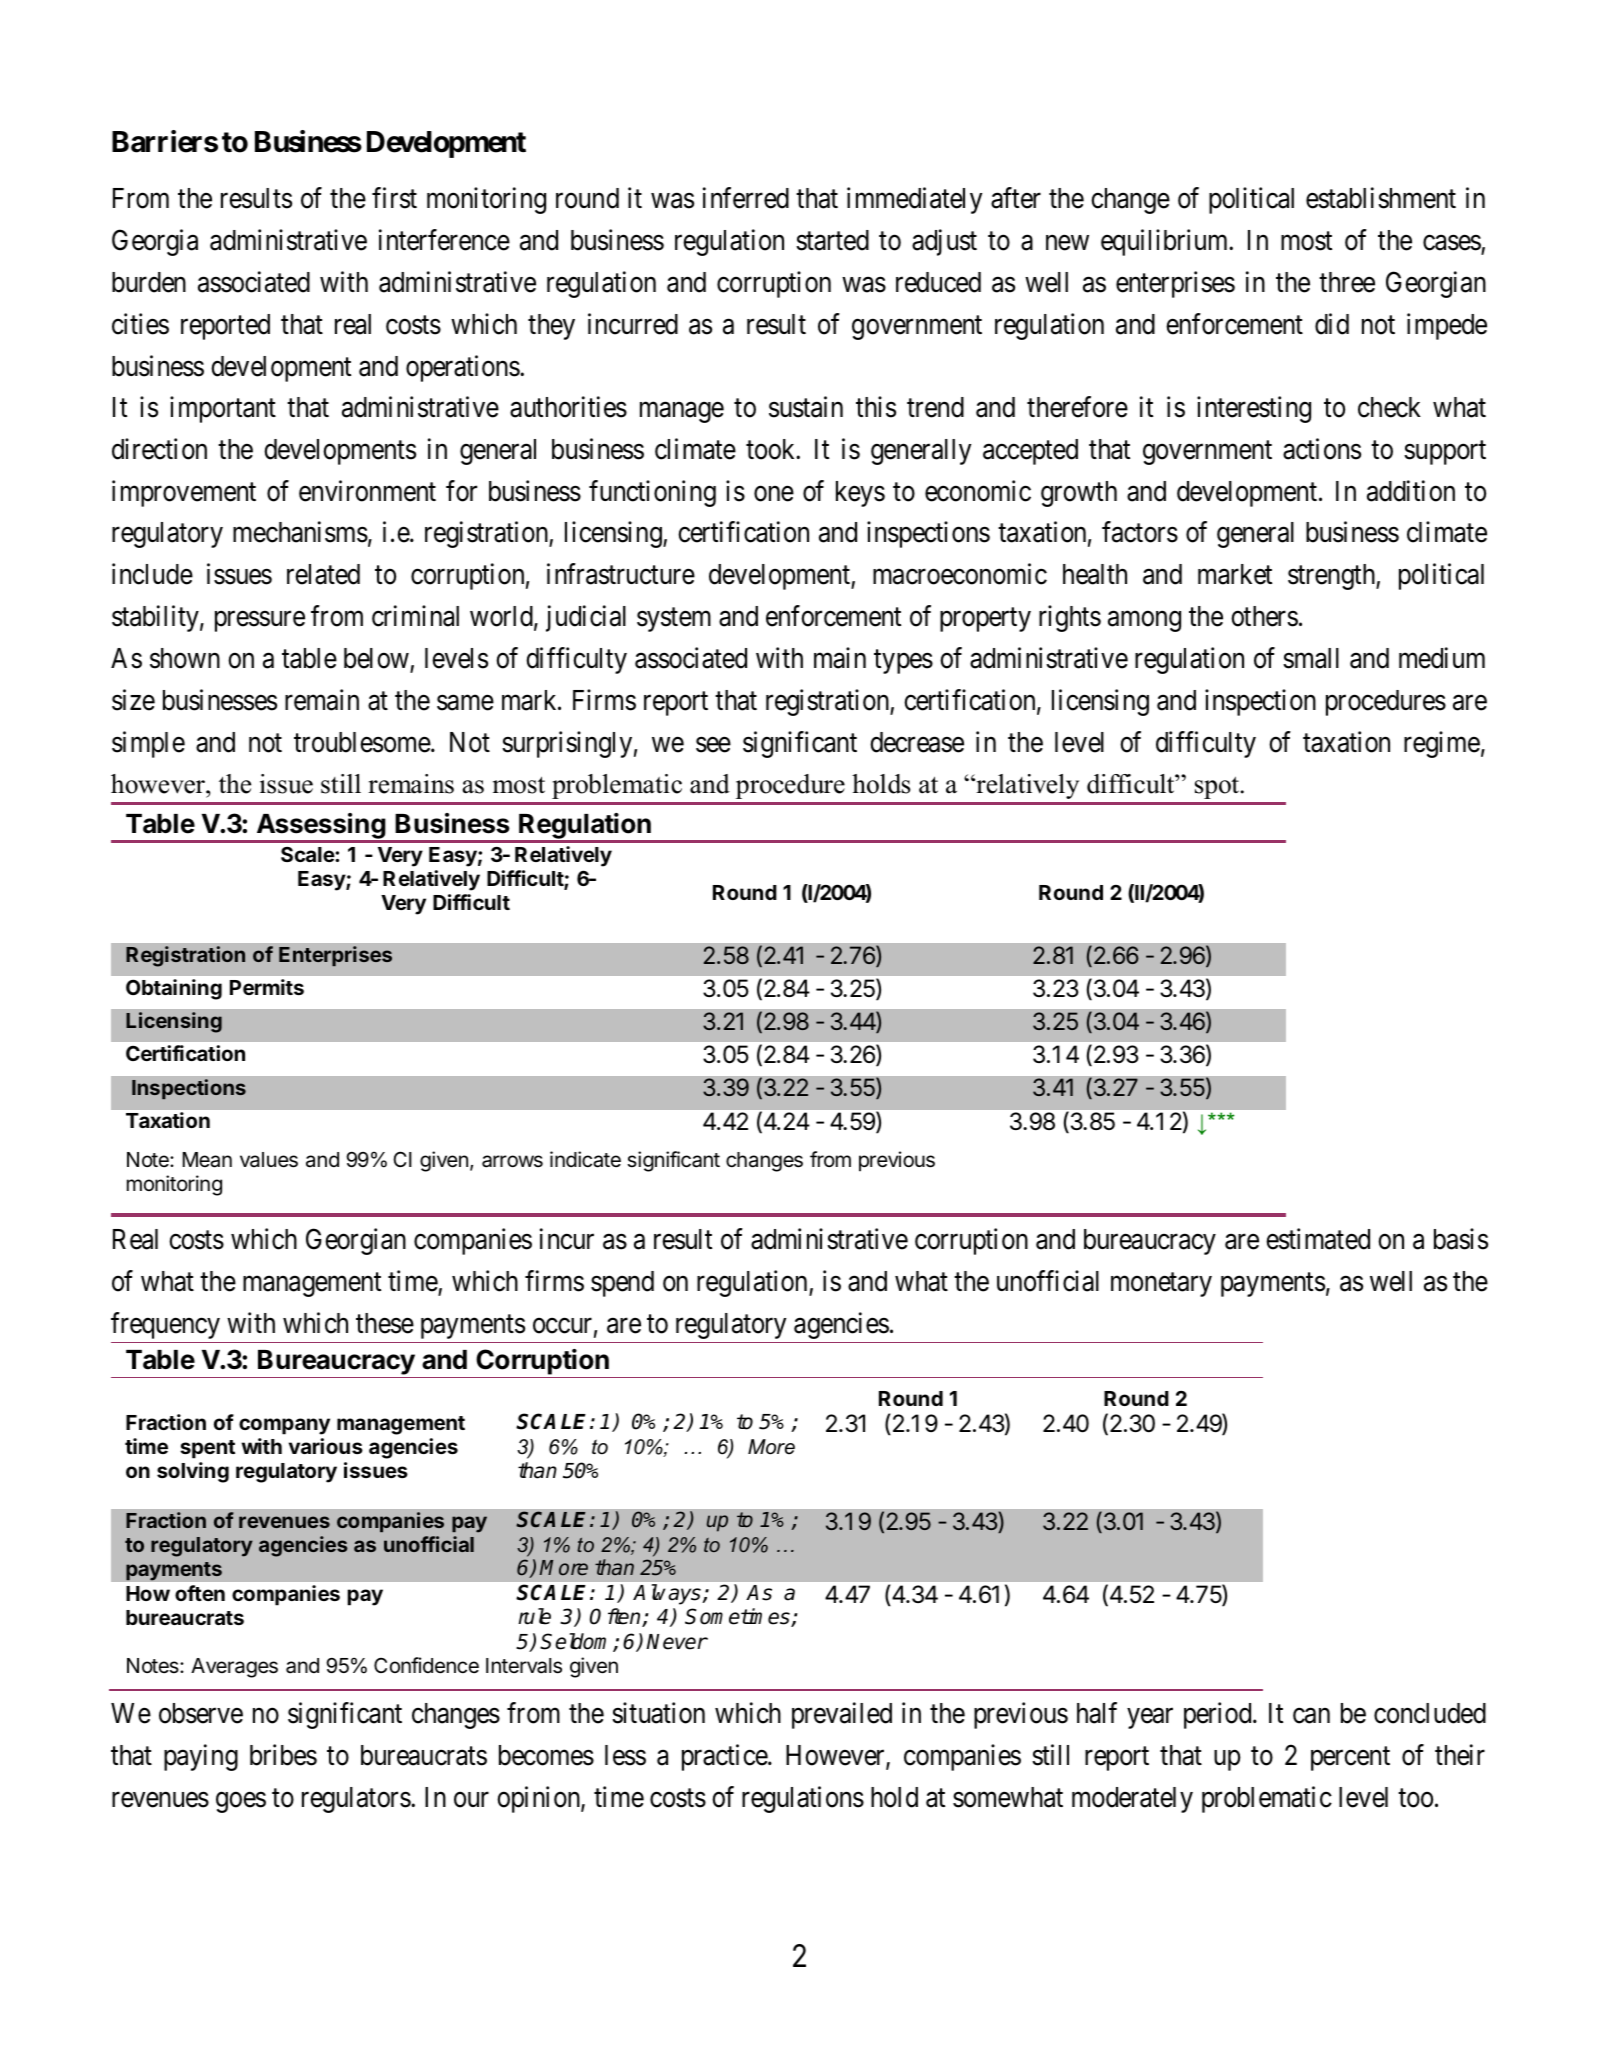 Image resolution: width=1598 pixels, height=2068 pixels. I want to click on practice, so click(725, 1758).
